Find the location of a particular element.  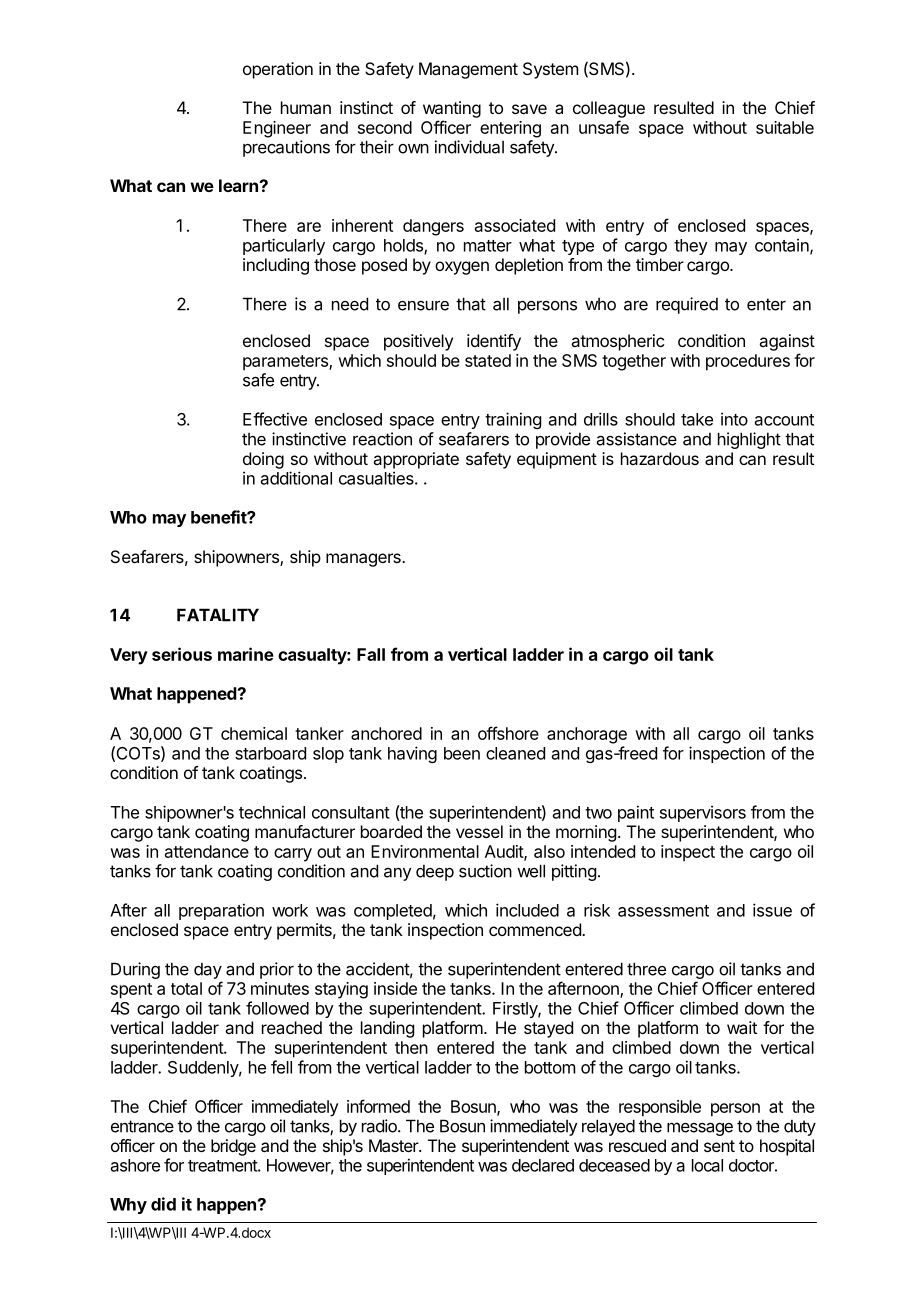

anchorage is located at coordinates (587, 735).
